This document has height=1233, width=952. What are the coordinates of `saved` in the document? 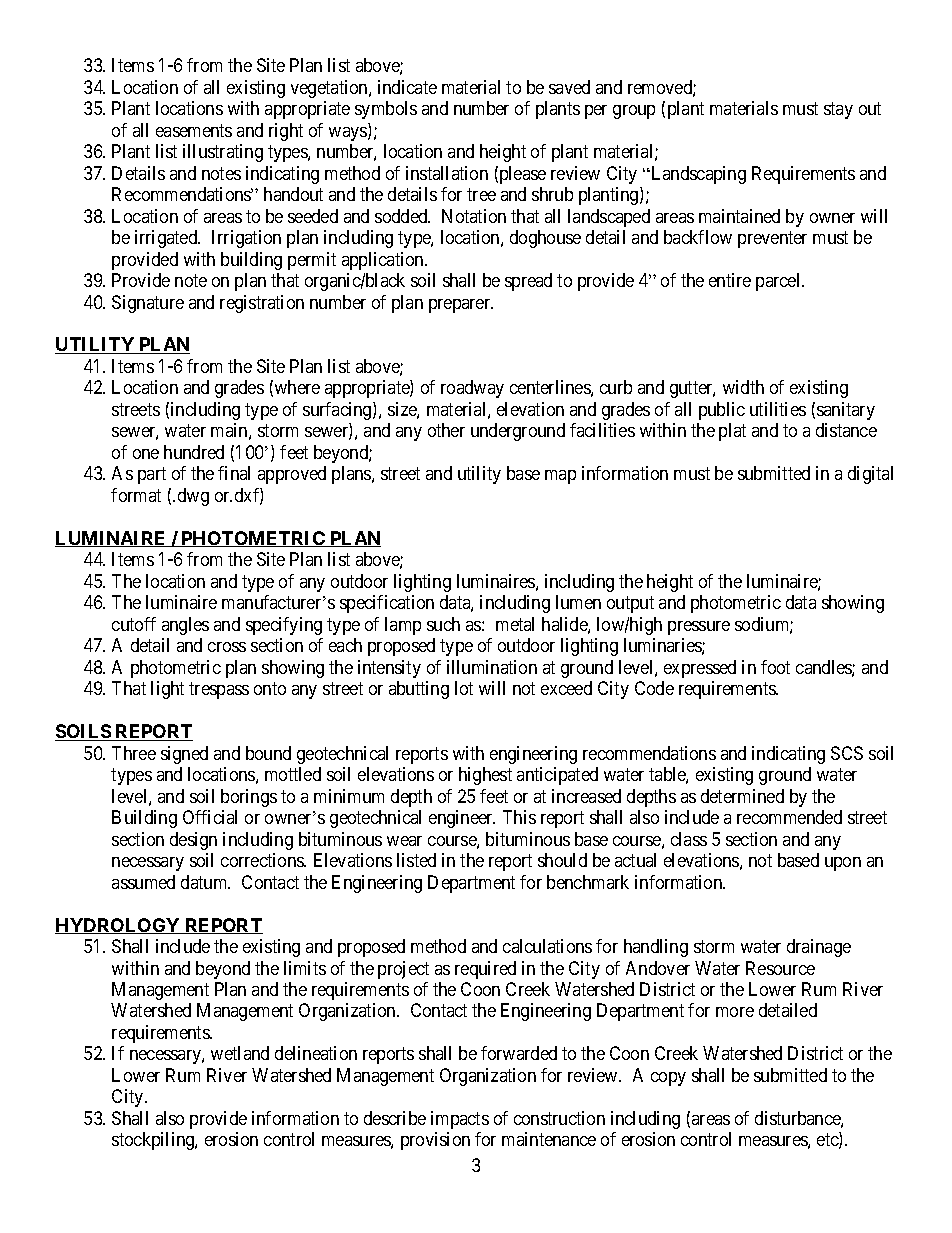 It's located at (569, 87).
